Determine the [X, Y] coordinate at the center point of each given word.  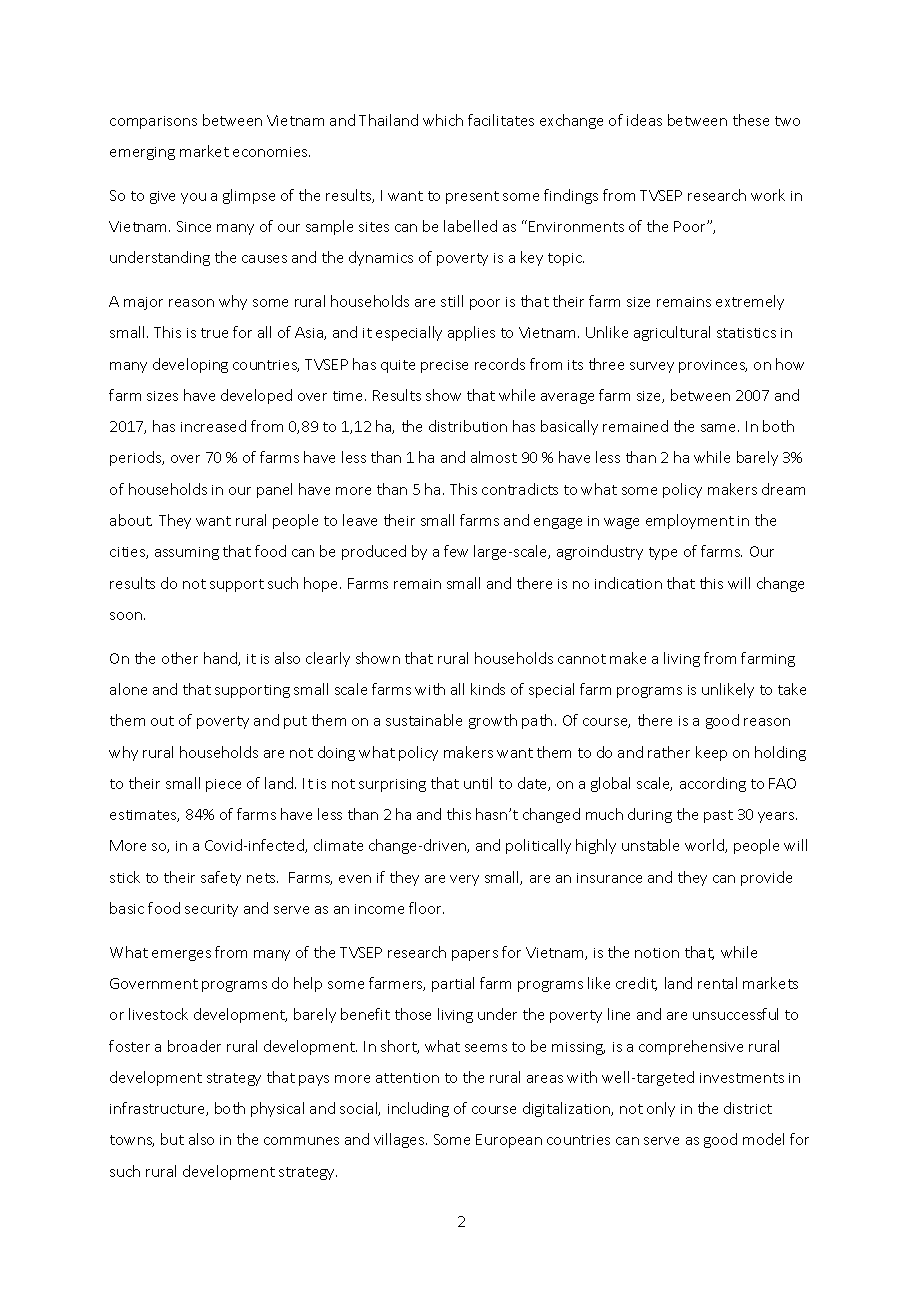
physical [277, 1109]
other [180, 658]
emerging [142, 153]
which [443, 120]
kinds [488, 689]
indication [628, 583]
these [751, 120]
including [418, 1109]
